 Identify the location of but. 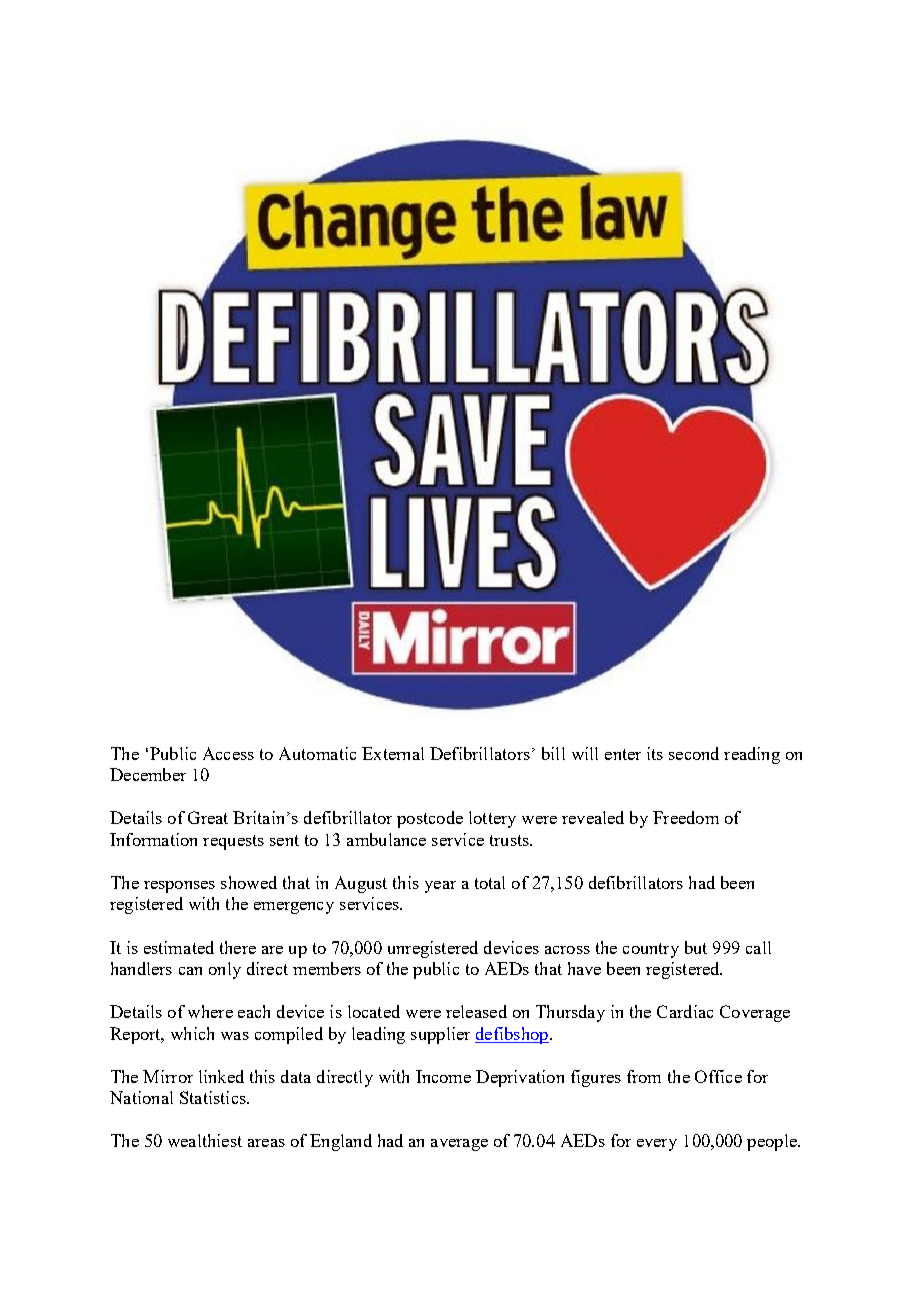
(696, 947).
